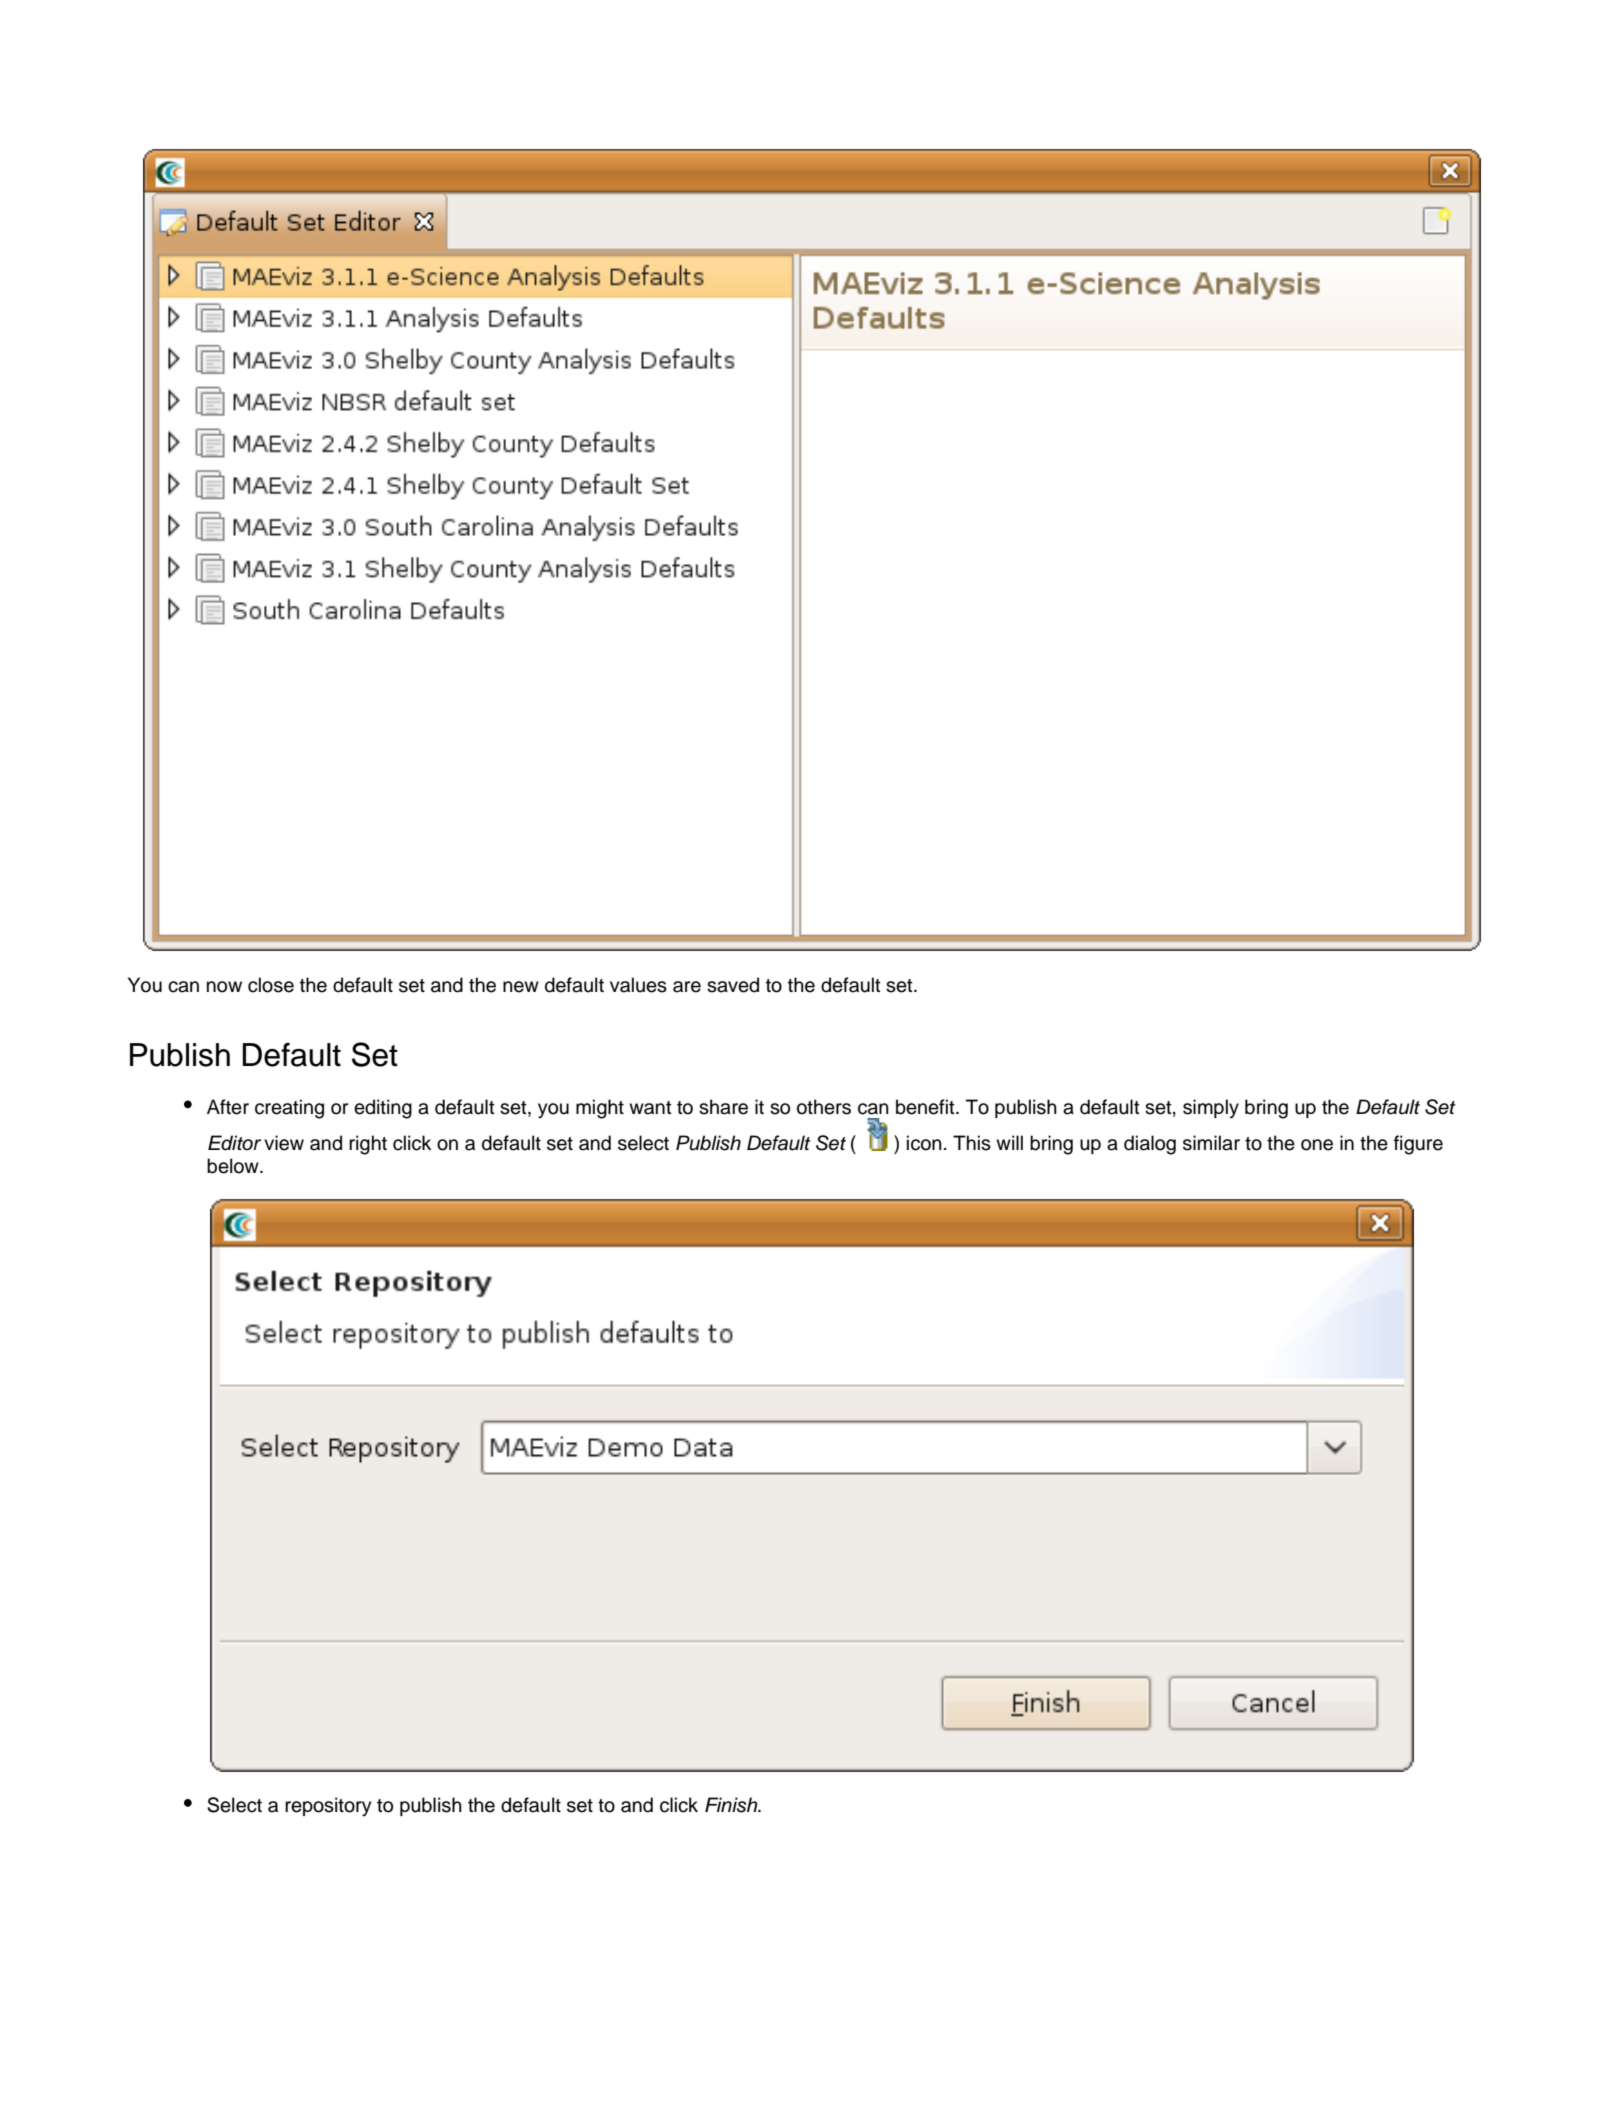 This image has width=1624, height=2102. Describe the element at coordinates (328, 1807) in the image. I see `repository` at that location.
